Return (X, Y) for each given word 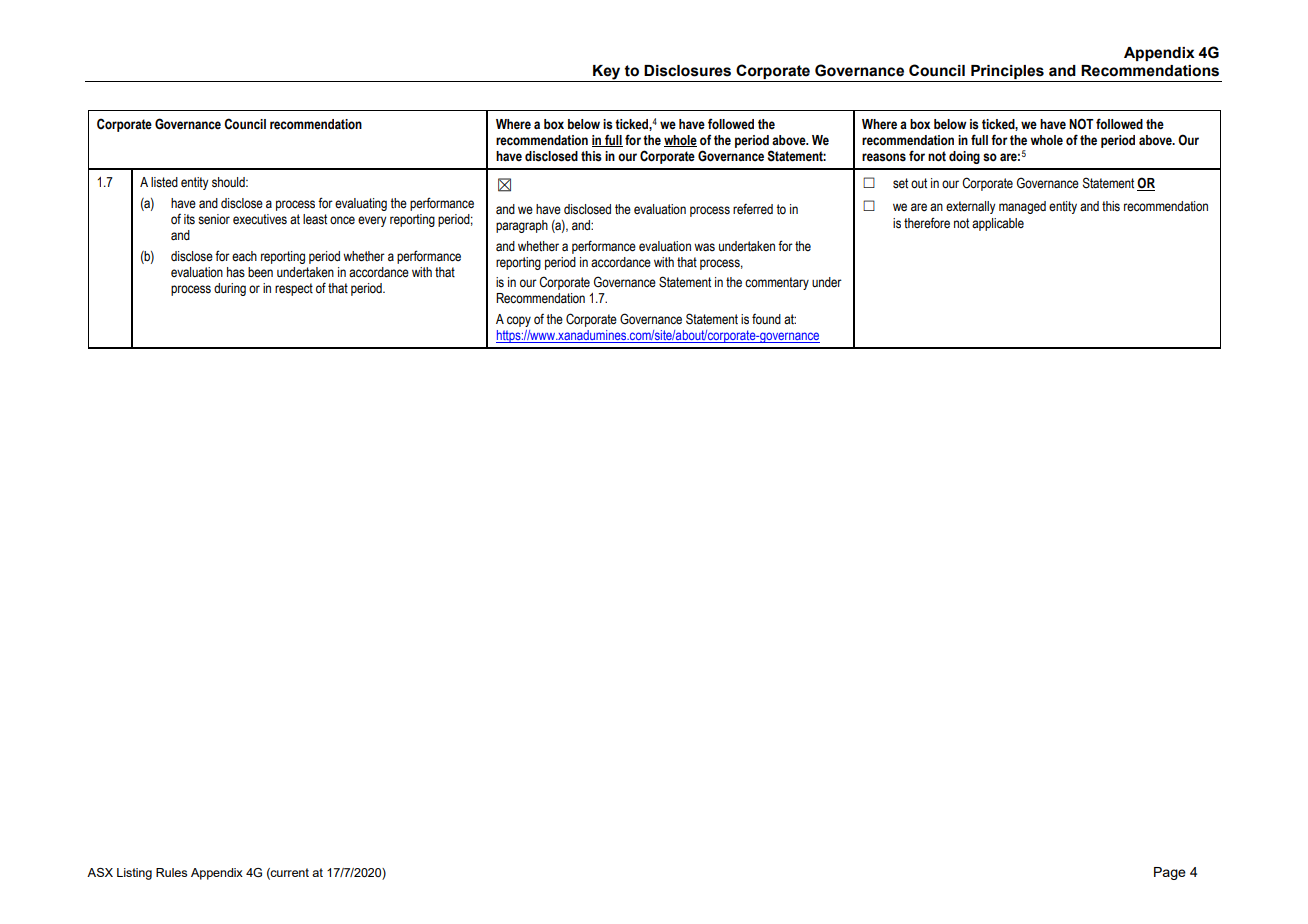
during (230, 289)
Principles (1007, 73)
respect (294, 289)
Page (1170, 873)
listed (164, 182)
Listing (134, 874)
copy (519, 321)
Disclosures (687, 71)
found (766, 319)
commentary (777, 283)
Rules (171, 872)
